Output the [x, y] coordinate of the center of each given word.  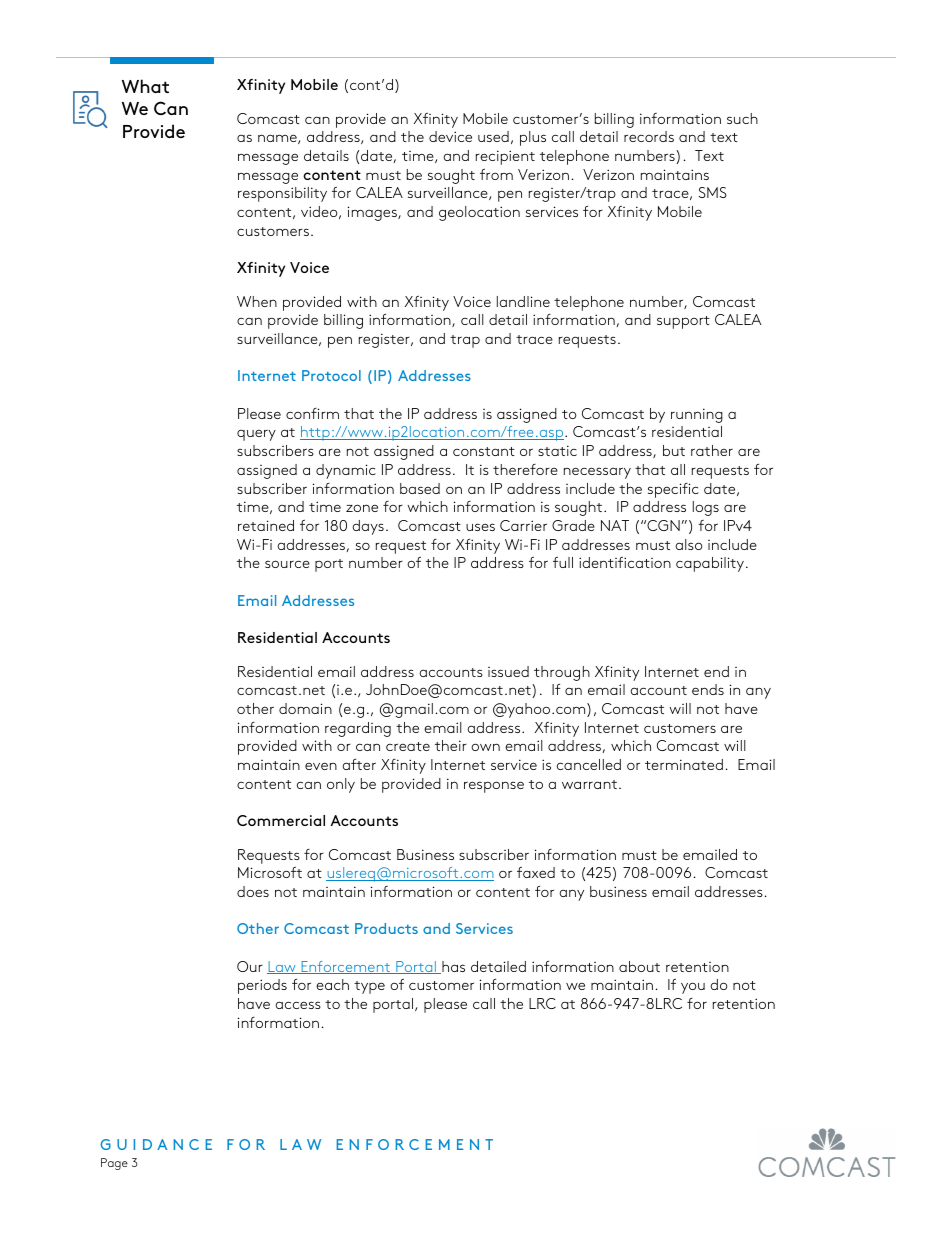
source [287, 564]
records [649, 136]
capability [711, 564]
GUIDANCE [156, 1144]
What [145, 86]
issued [508, 671]
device [450, 136]
